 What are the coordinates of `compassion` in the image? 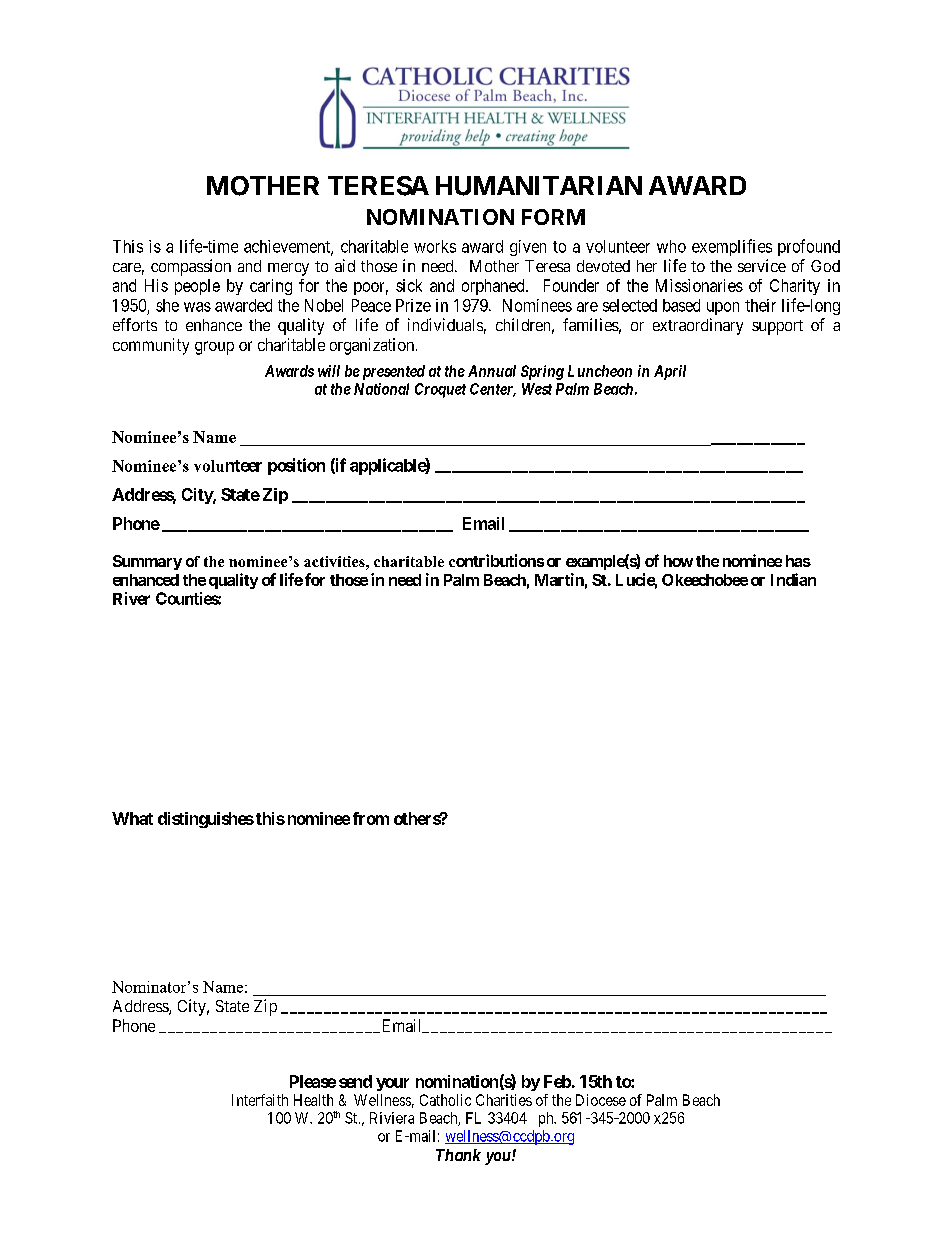 It's located at (191, 267).
